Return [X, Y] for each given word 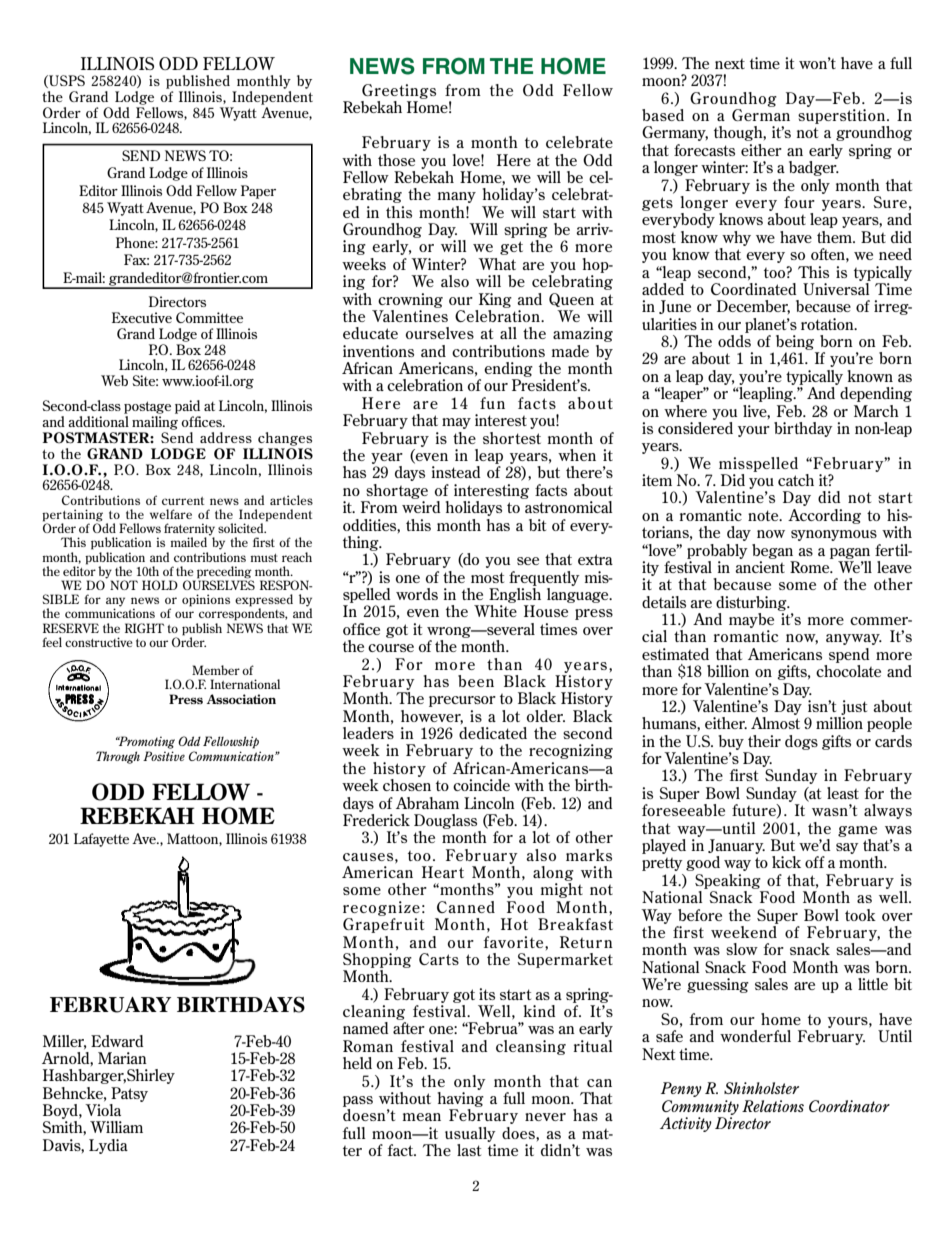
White [495, 611]
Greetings [399, 91]
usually [470, 1134]
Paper [258, 192]
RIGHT [144, 628]
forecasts [704, 150]
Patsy [129, 1094]
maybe [751, 620]
